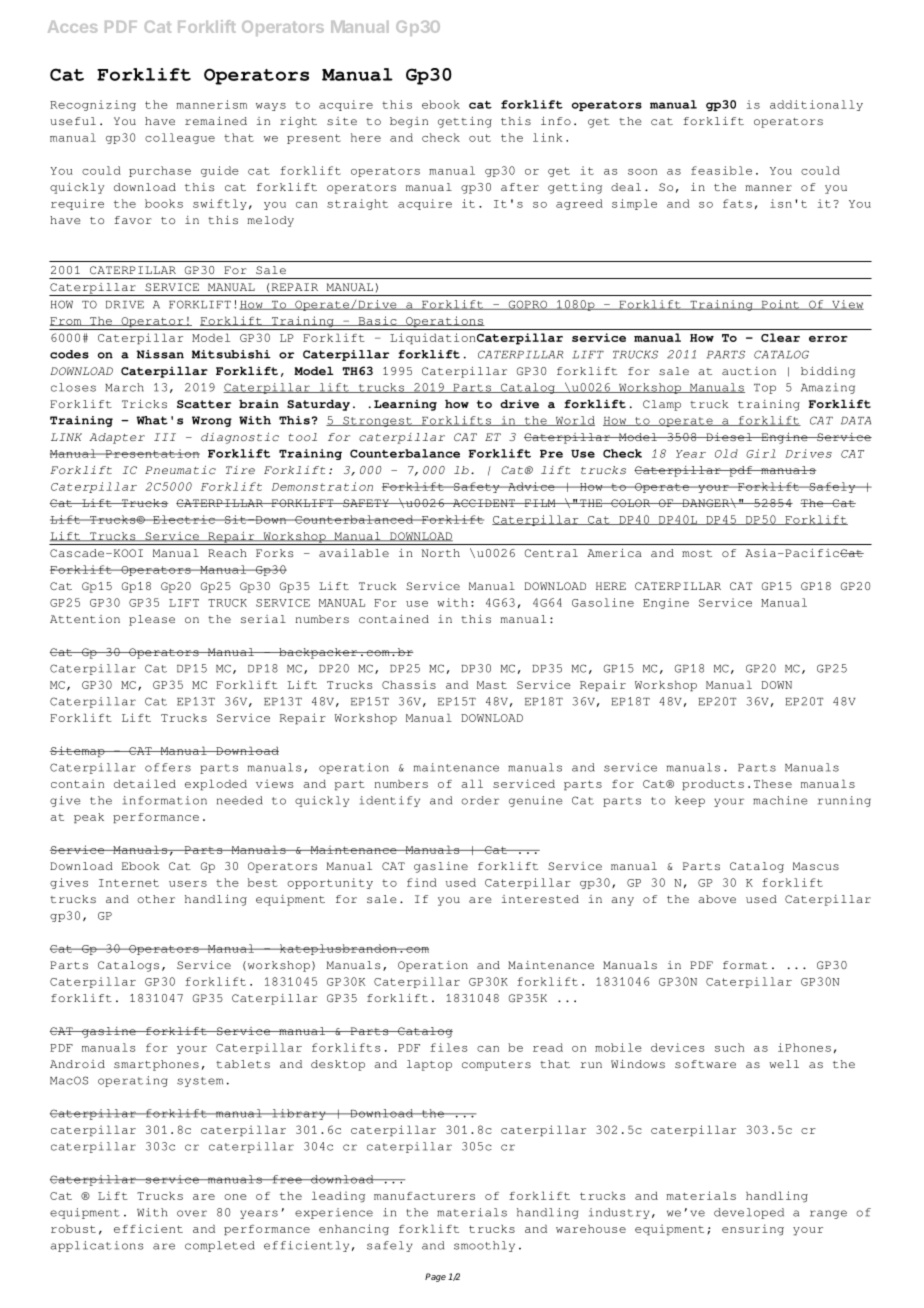  Describe the element at coordinates (409, 122) in the page. I see `begin` at that location.
